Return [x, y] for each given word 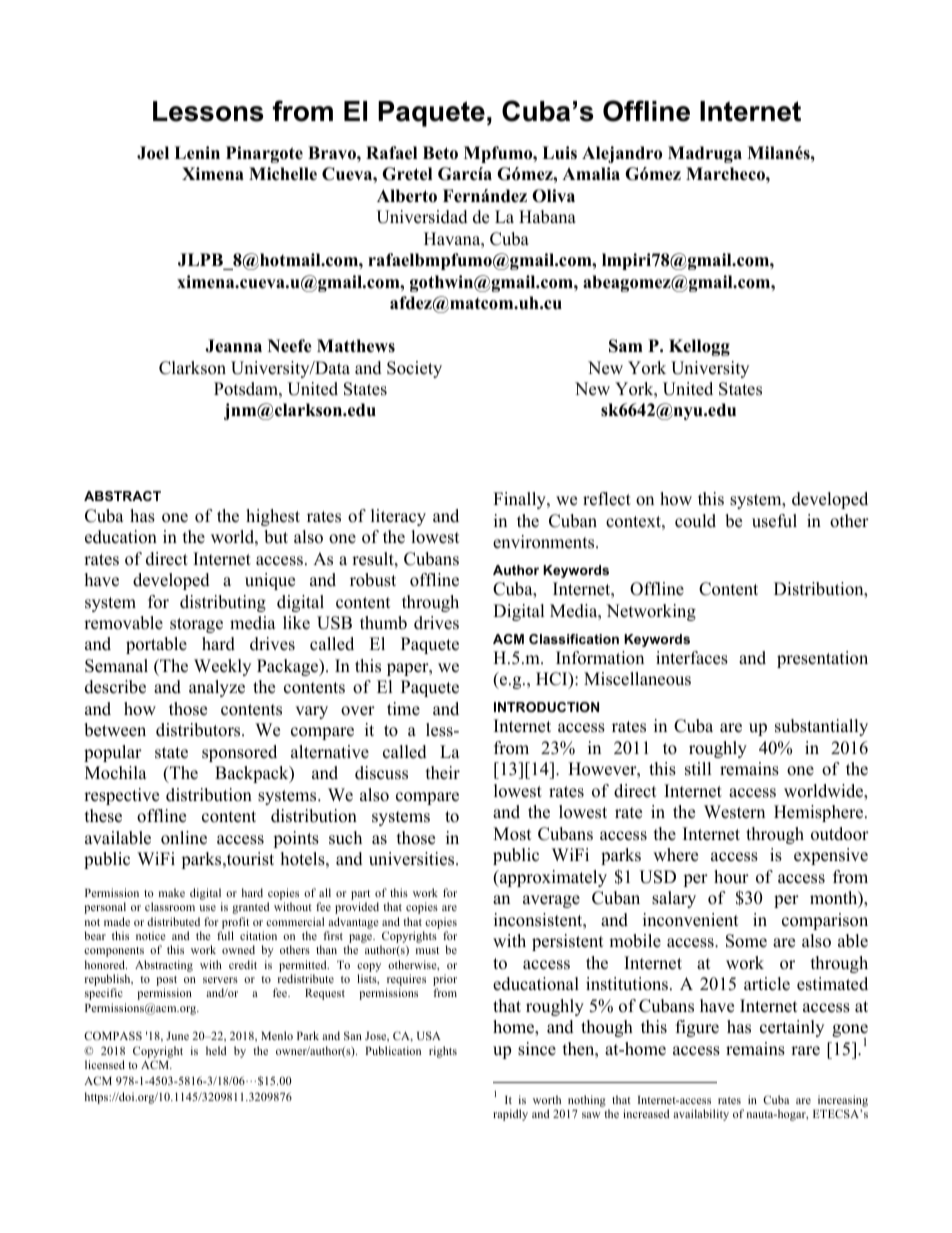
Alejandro [622, 154]
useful [774, 521]
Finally [520, 500]
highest [273, 517]
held [216, 1050]
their [443, 773]
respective [121, 796]
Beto [440, 153]
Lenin [197, 153]
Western [734, 812]
